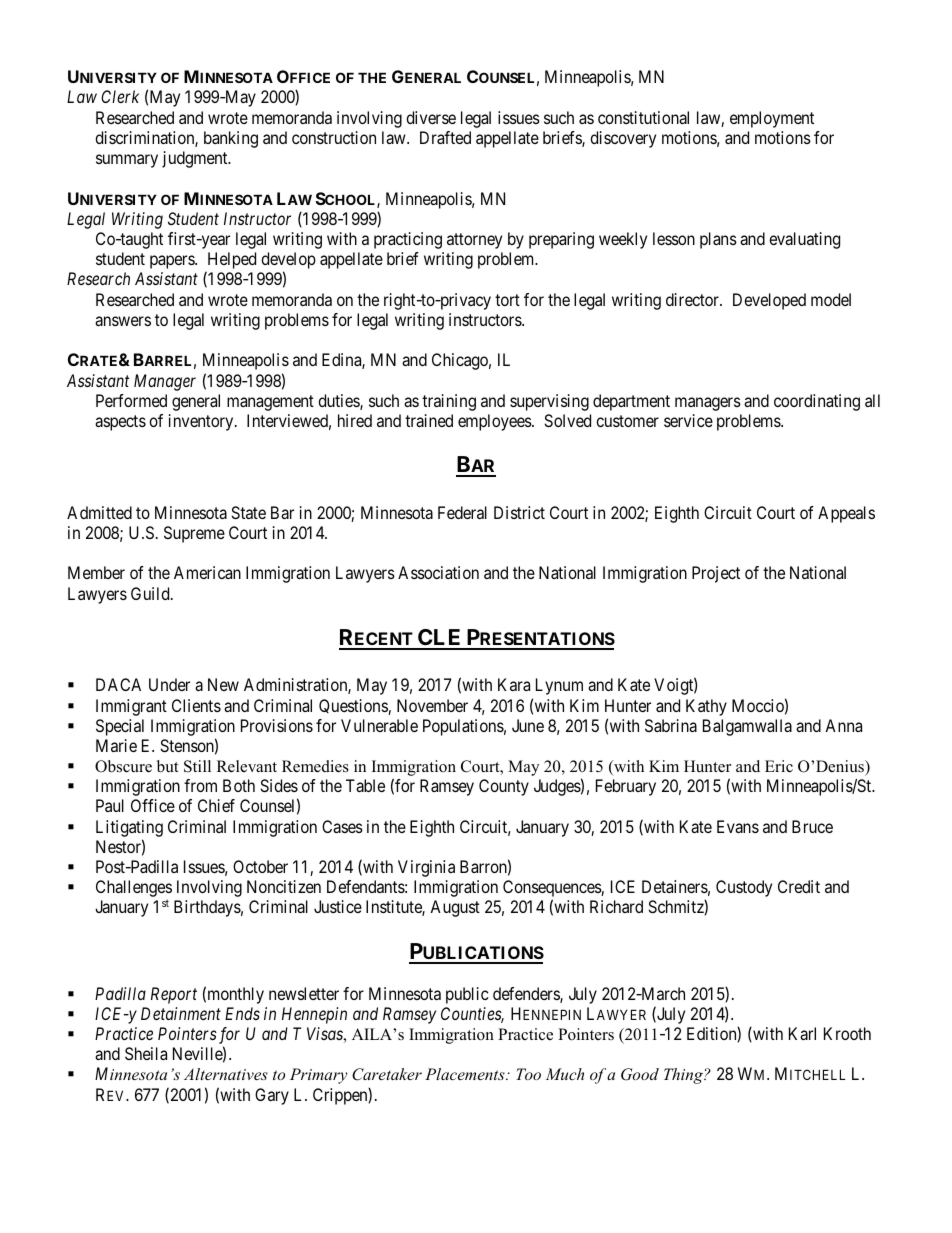  I want to click on employment, so click(772, 119).
